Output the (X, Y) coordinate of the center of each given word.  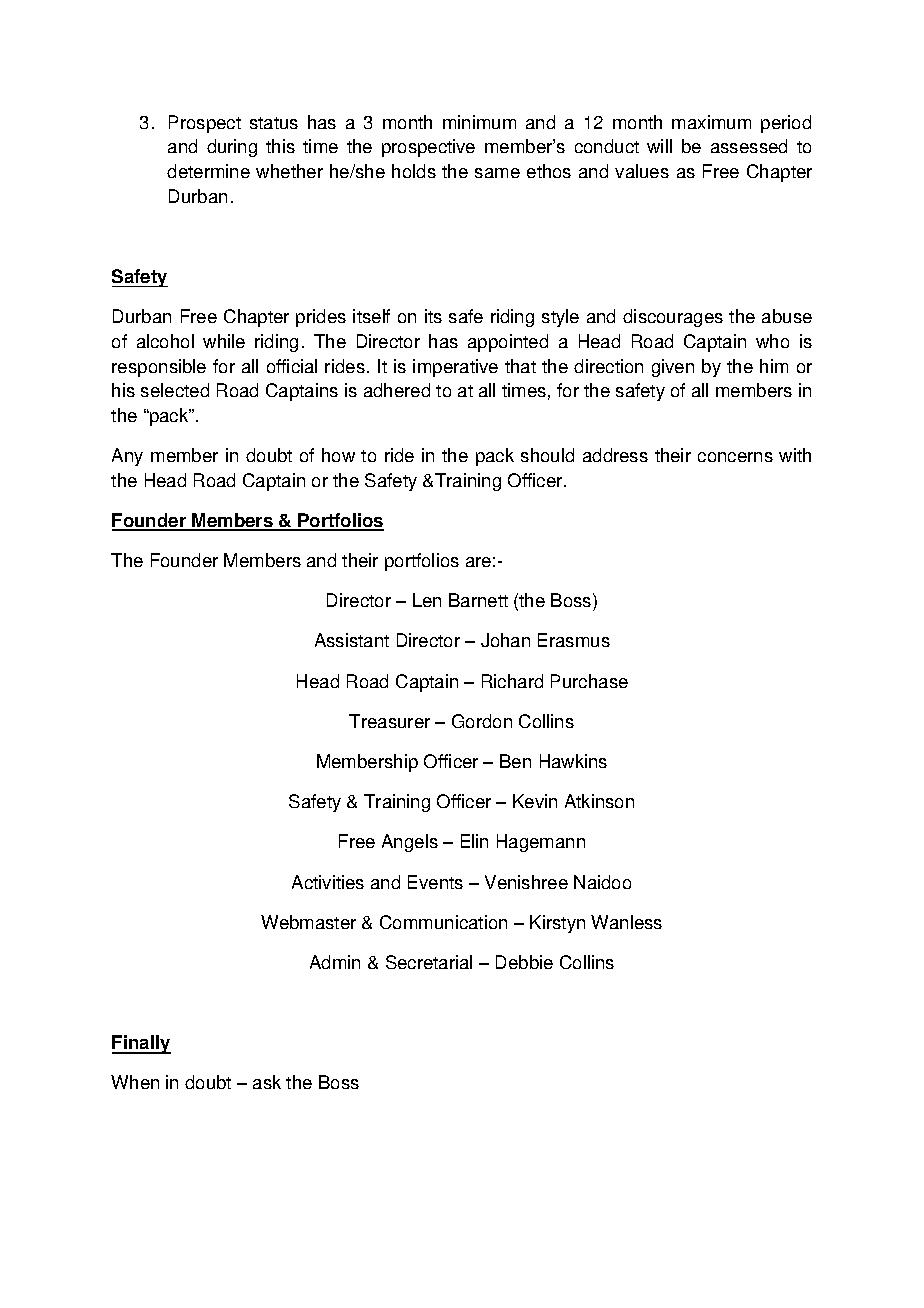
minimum (479, 122)
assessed (749, 146)
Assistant (352, 640)
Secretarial (429, 962)
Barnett (478, 600)
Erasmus (574, 640)
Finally (141, 1044)
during (232, 148)
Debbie (524, 962)
